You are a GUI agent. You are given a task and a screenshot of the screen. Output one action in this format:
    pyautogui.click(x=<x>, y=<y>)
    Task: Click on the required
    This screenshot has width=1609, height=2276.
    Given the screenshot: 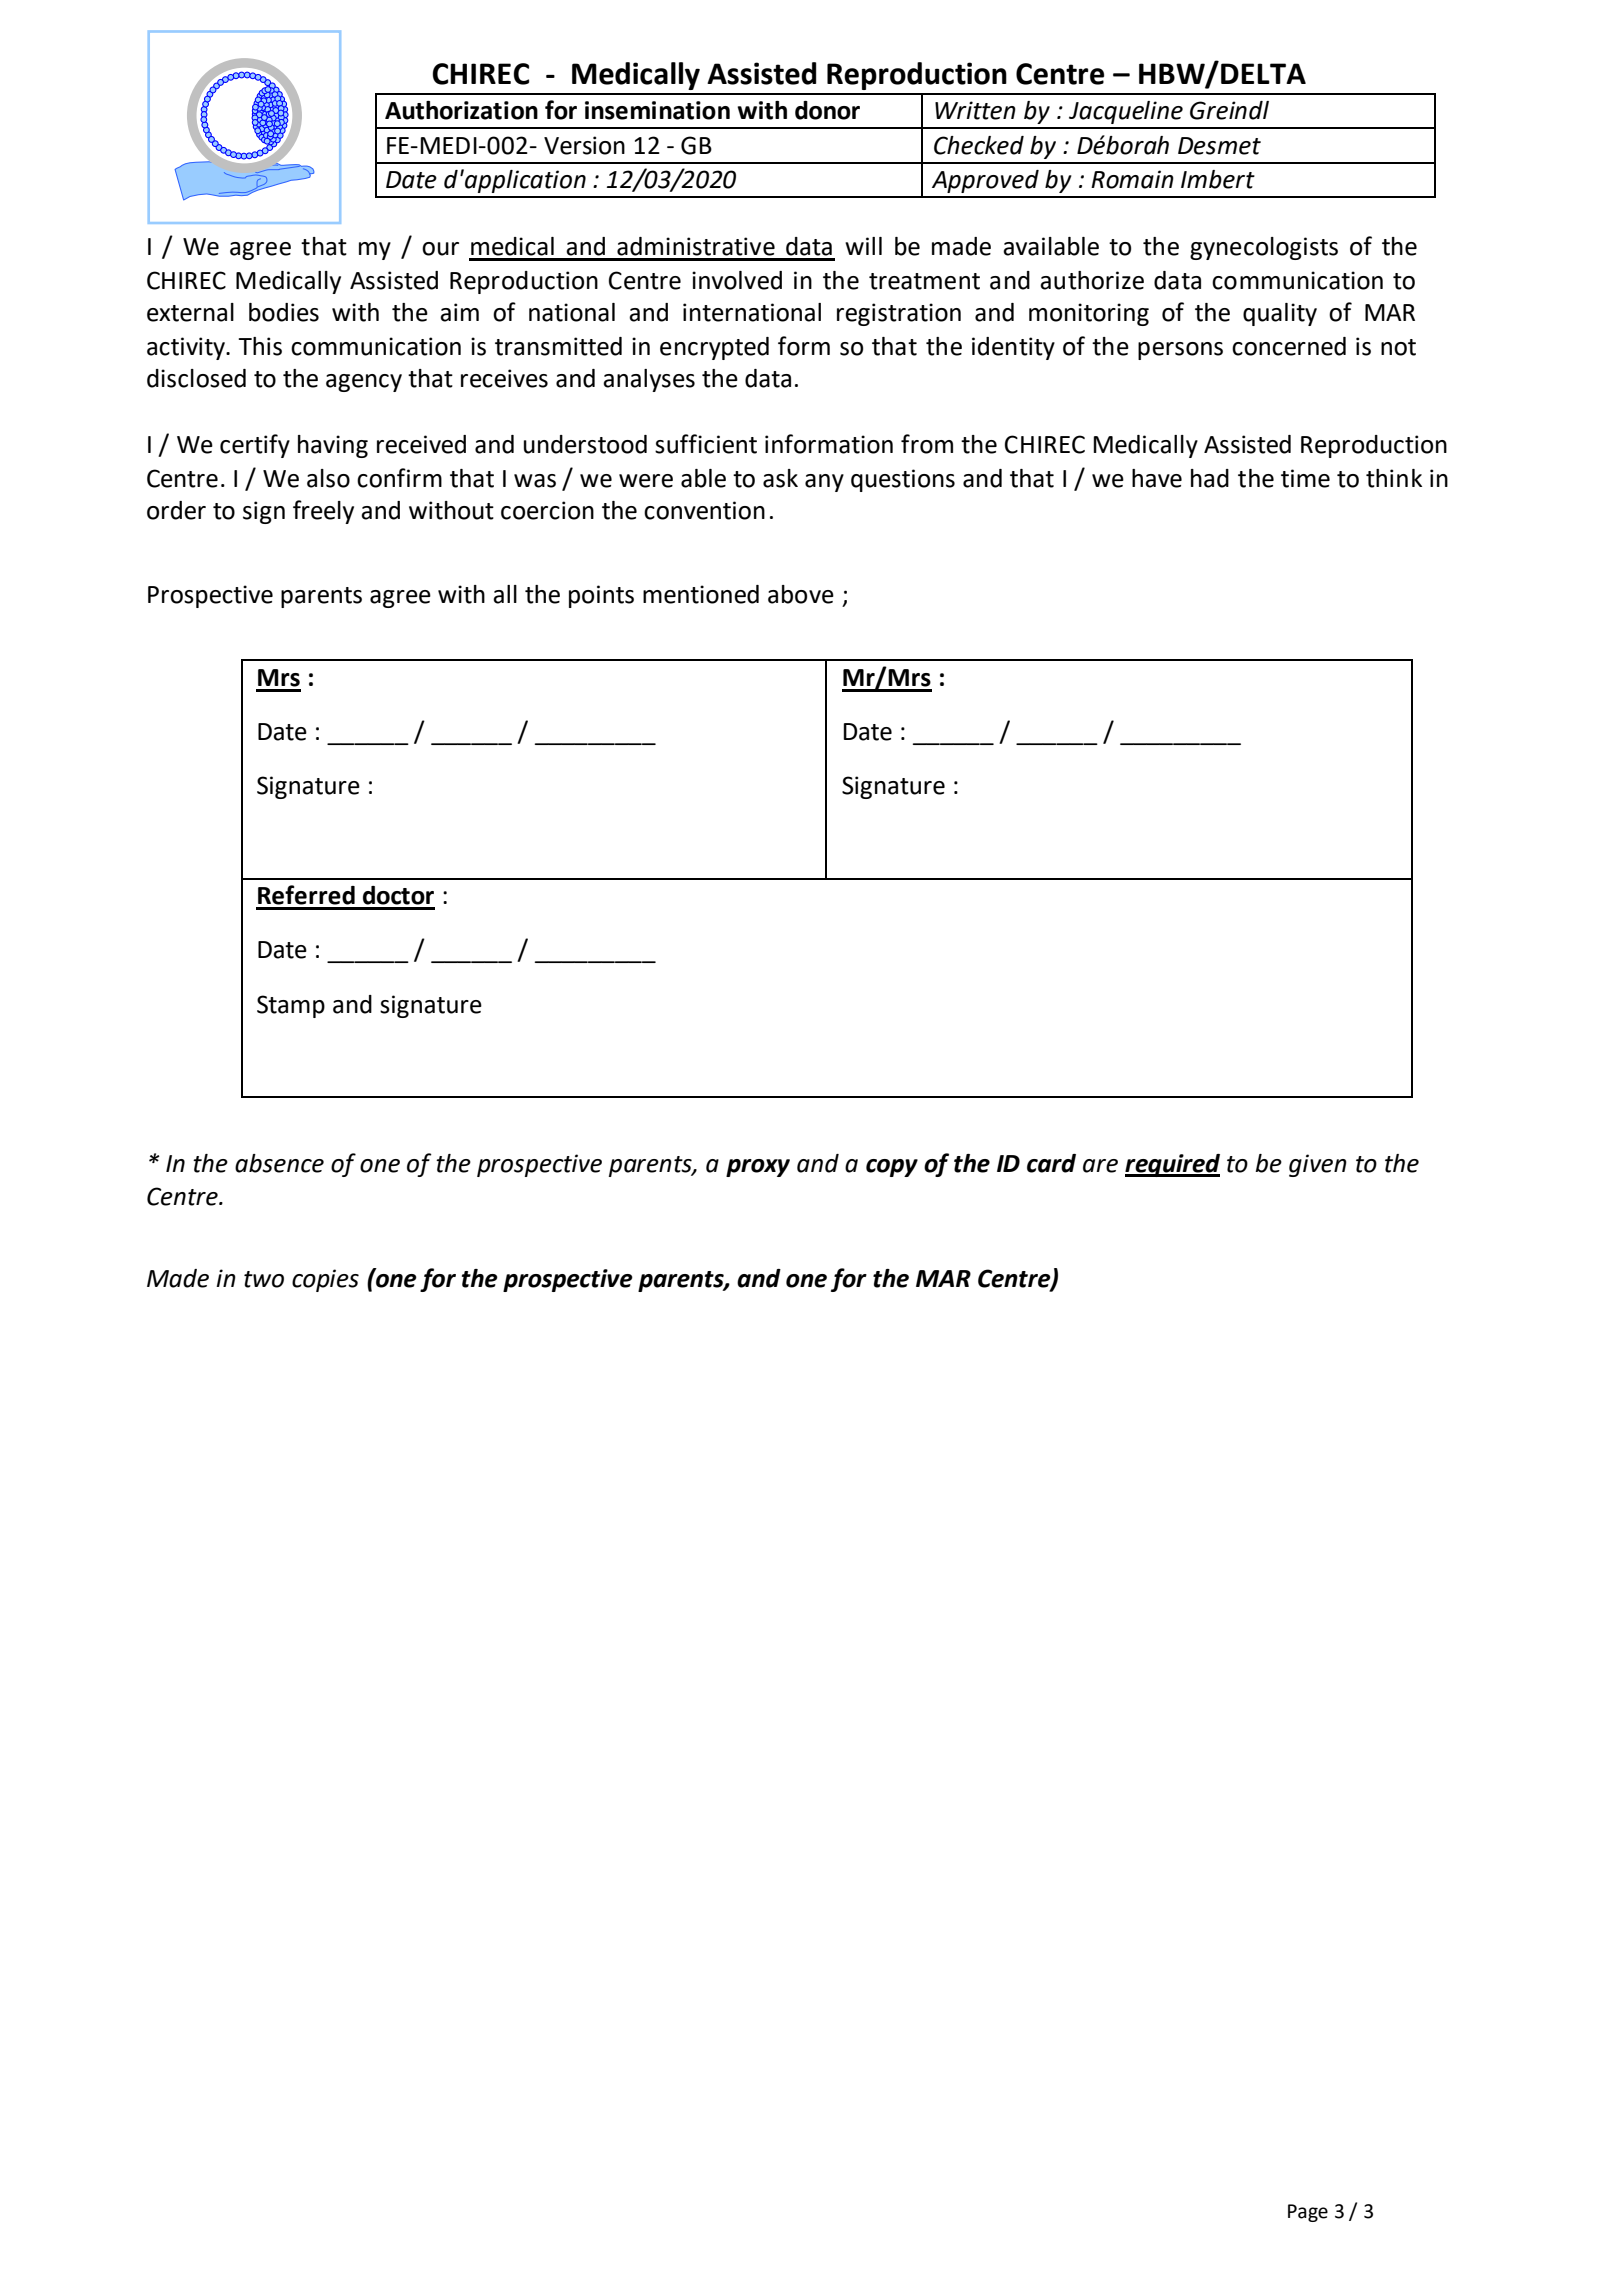 What is the action you would take?
    pyautogui.click(x=1172, y=1165)
